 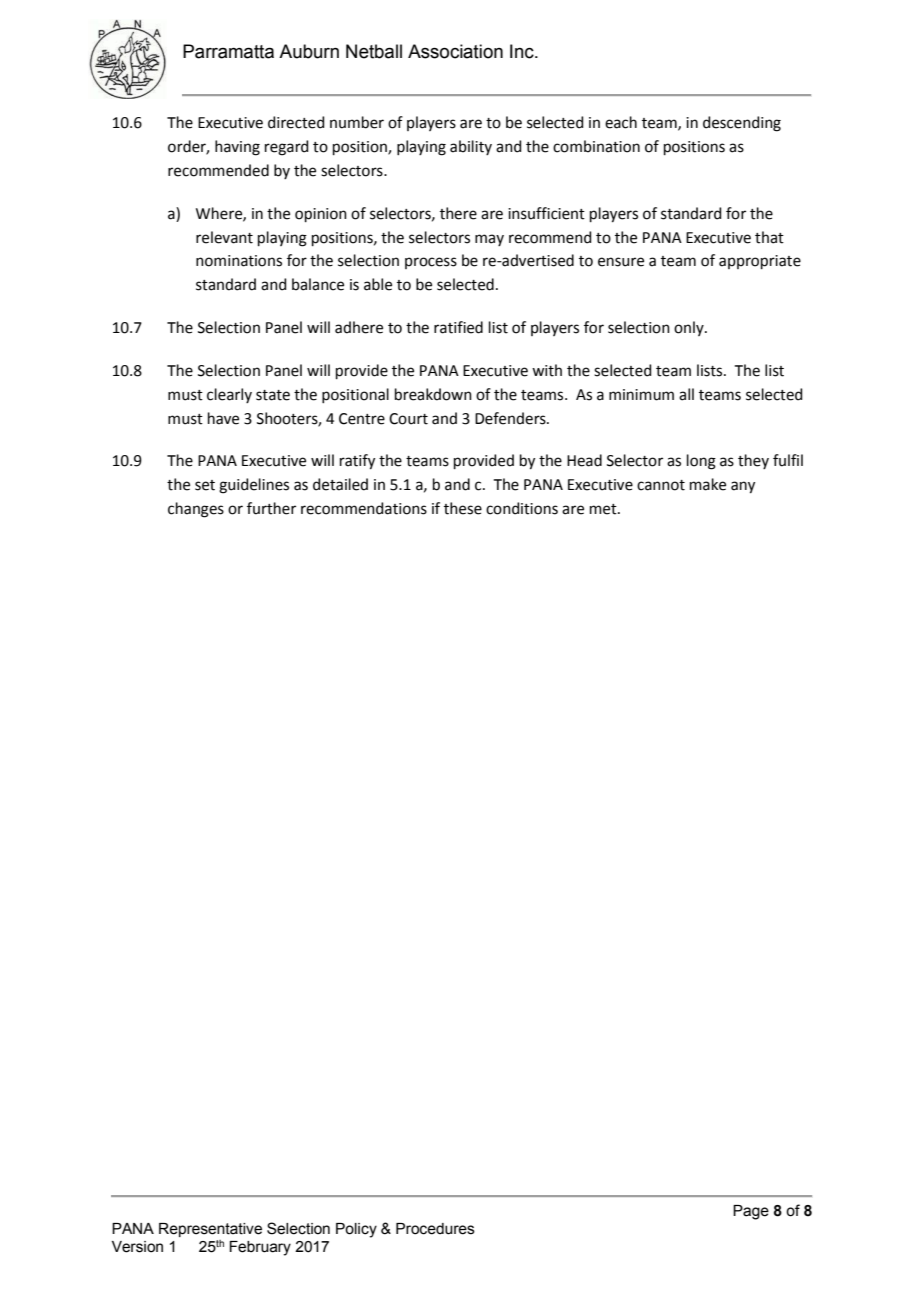 What do you see at coordinates (463, 508) in the screenshot?
I see `these` at bounding box center [463, 508].
